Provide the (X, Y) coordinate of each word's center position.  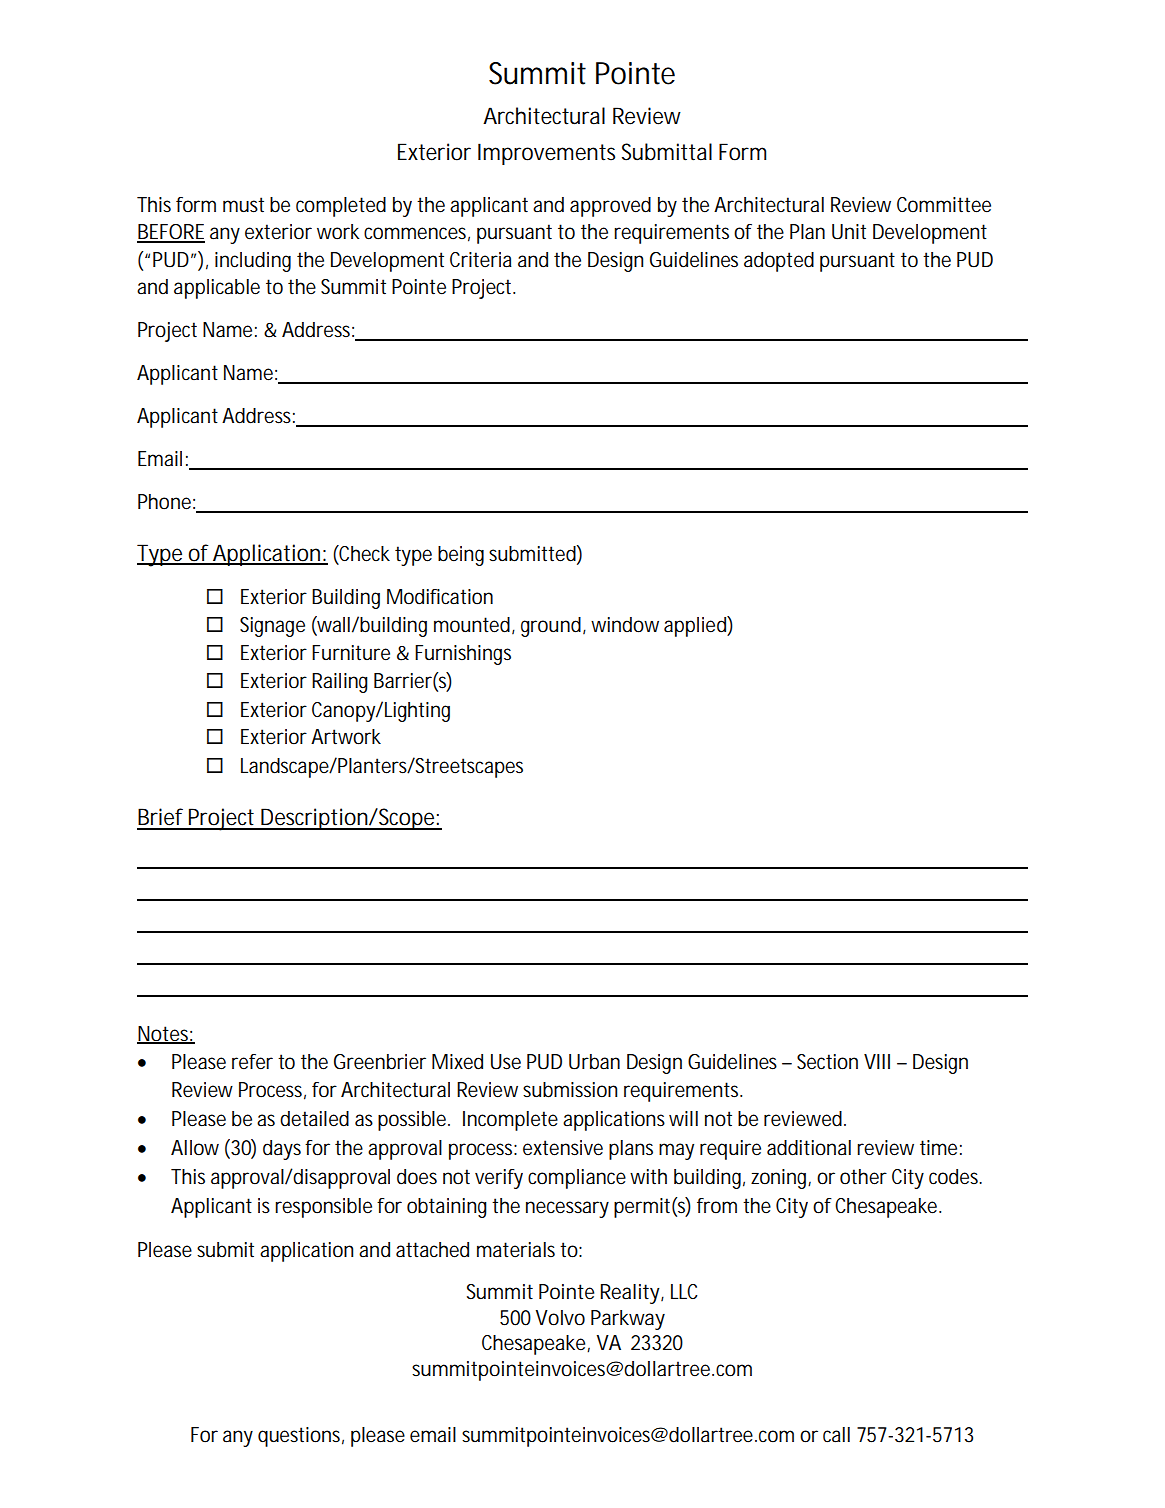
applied (696, 626)
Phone (164, 502)
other (863, 1177)
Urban (594, 1062)
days (282, 1150)
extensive (563, 1148)
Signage (272, 627)
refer (252, 1062)
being (461, 556)
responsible (323, 1208)
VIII (877, 1061)
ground (551, 627)
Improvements (546, 154)
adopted (779, 262)
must (243, 205)
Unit (849, 232)
